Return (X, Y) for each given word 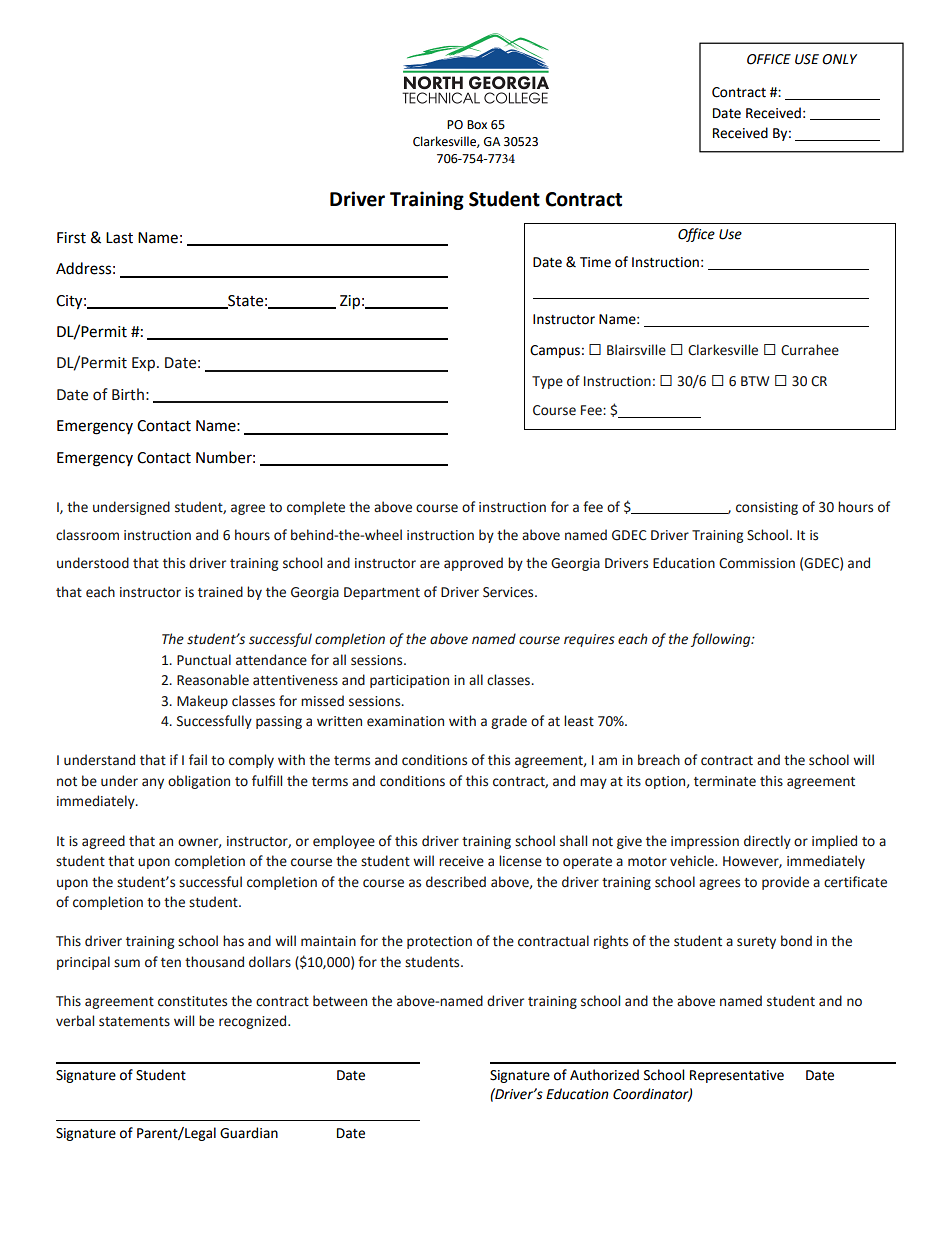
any (153, 783)
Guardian (249, 1133)
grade (509, 722)
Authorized (604, 1075)
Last (119, 238)
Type (547, 382)
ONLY (839, 59)
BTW (755, 381)
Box (477, 125)
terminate (725, 781)
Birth (128, 394)
